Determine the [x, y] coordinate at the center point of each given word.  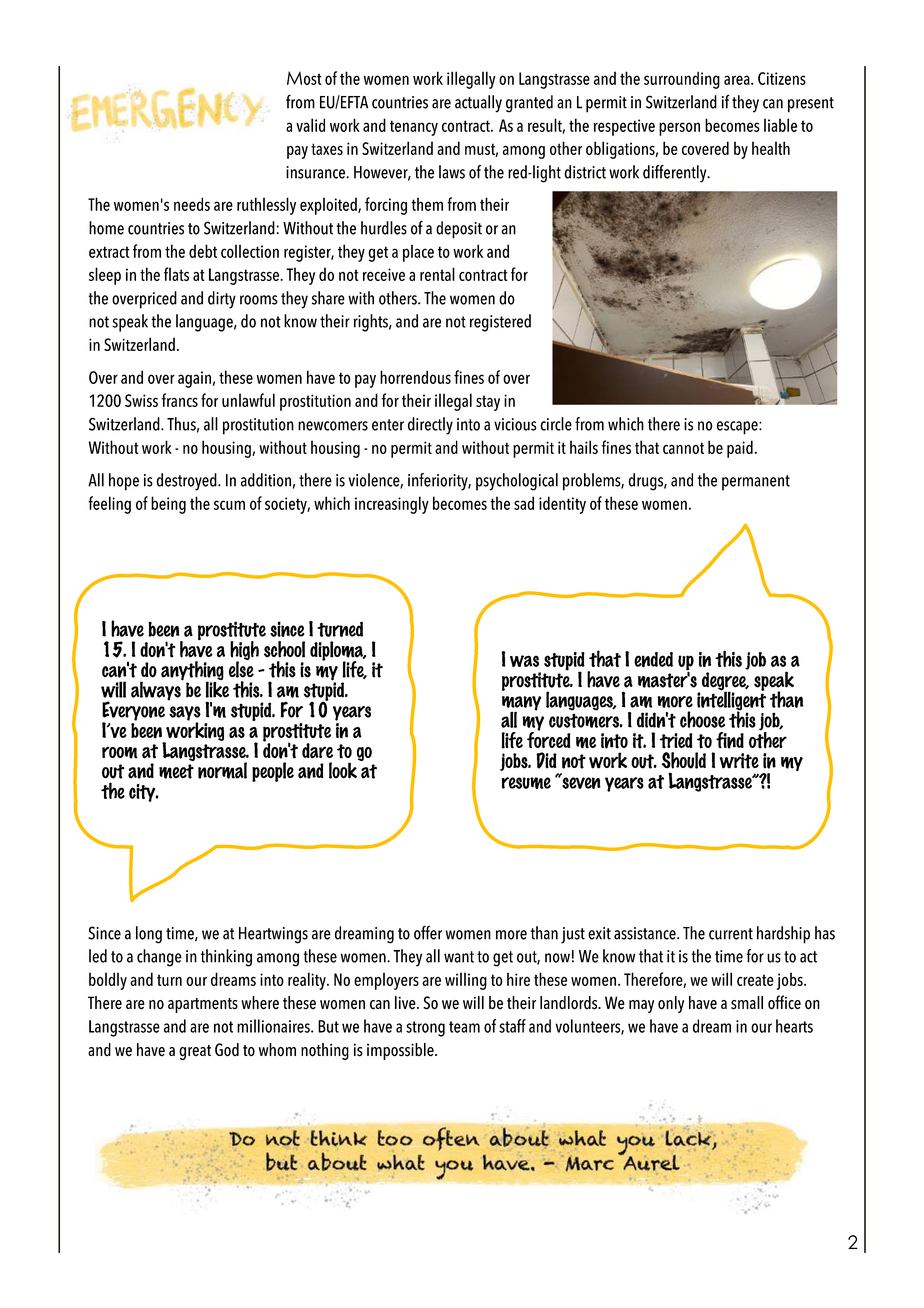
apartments [203, 1005]
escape [738, 428]
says [185, 714]
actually [478, 104]
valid [310, 125]
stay [488, 403]
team [464, 1027]
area [738, 80]
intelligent [731, 701]
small [747, 1003]
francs [179, 400]
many [521, 704]
